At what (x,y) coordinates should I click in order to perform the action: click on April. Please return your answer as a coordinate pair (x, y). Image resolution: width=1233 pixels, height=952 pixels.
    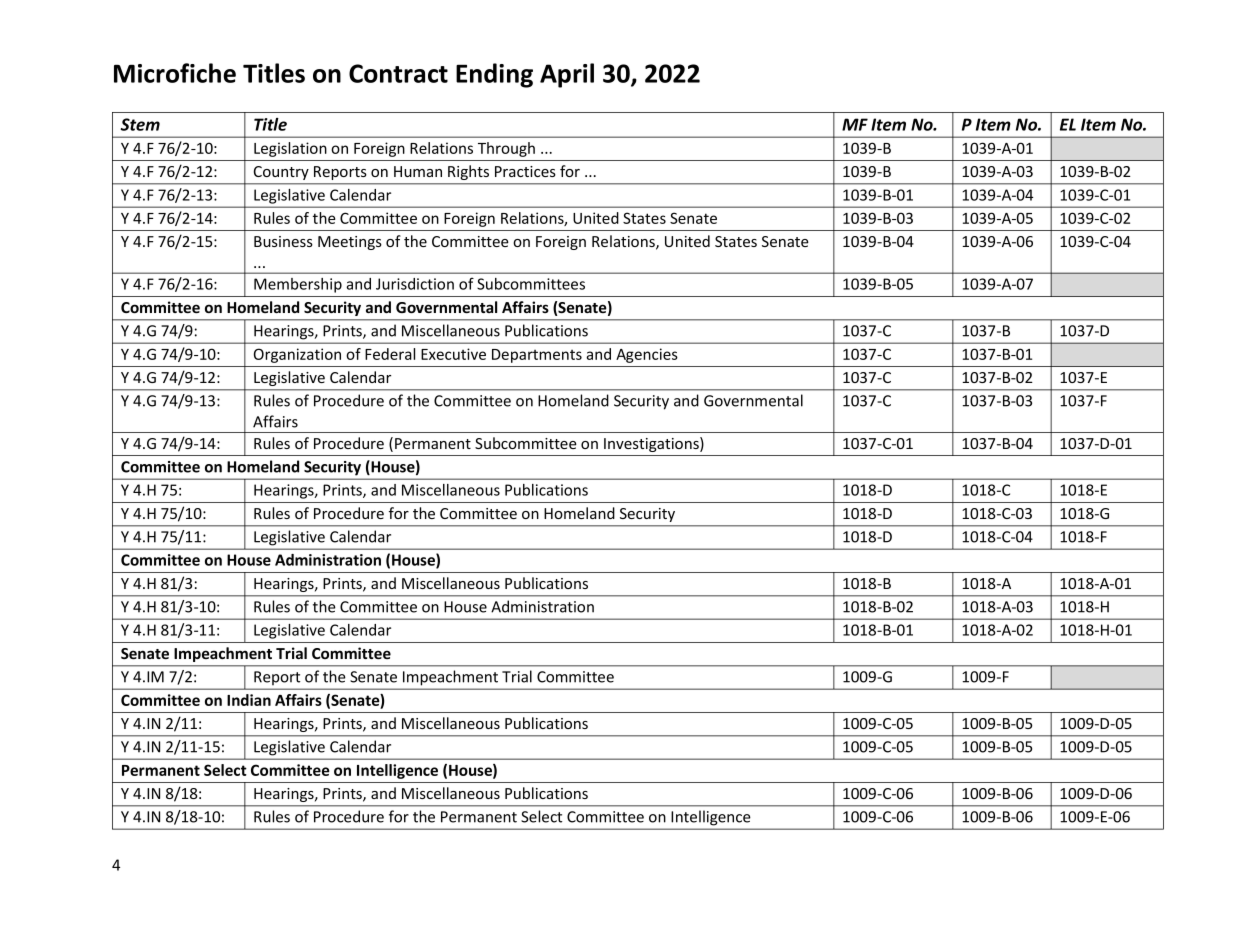
    Looking at the image, I should click on (567, 75).
